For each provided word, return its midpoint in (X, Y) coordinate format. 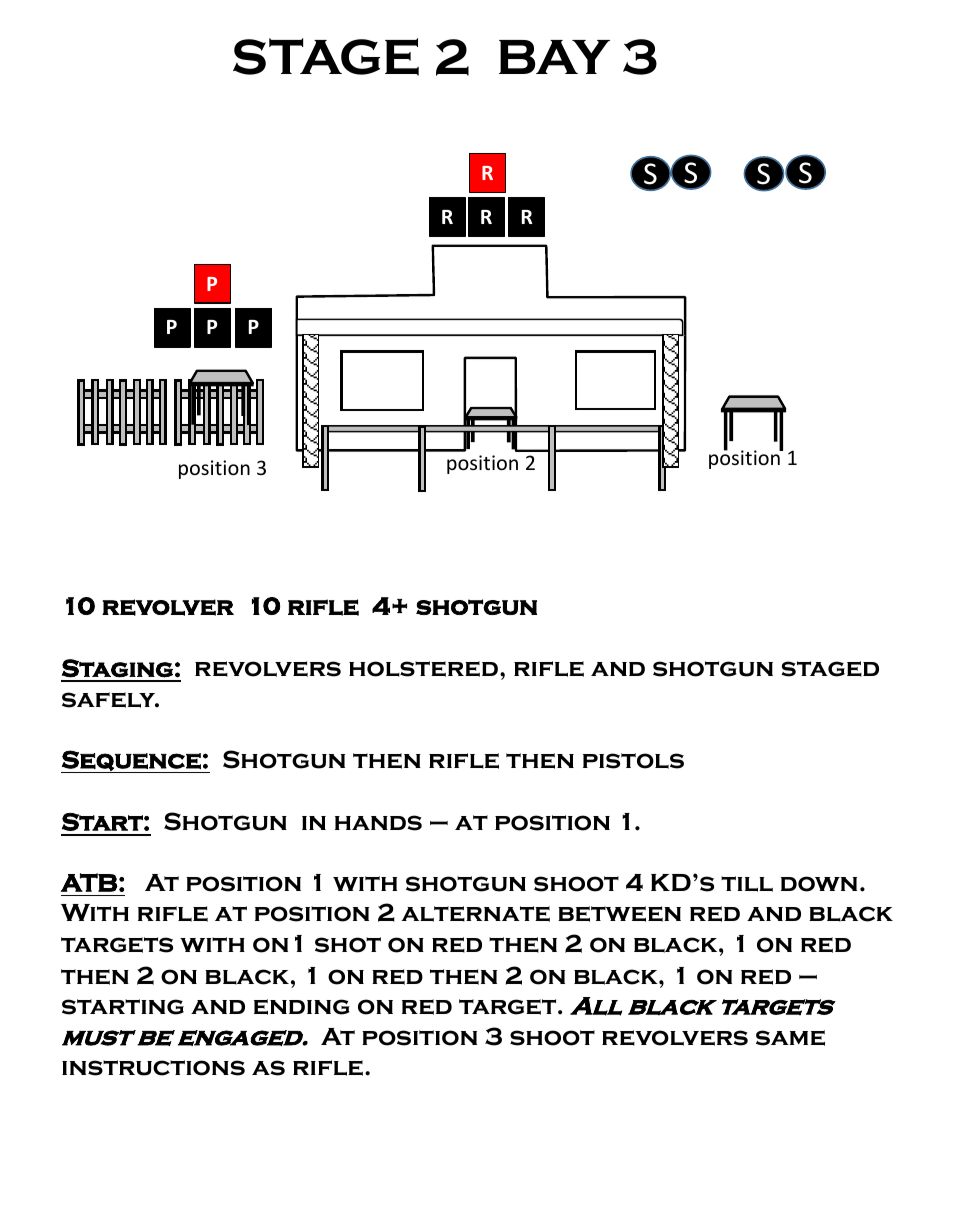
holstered (423, 669)
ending (302, 1007)
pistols (633, 761)
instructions (153, 1068)
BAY (554, 57)
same (790, 1038)
